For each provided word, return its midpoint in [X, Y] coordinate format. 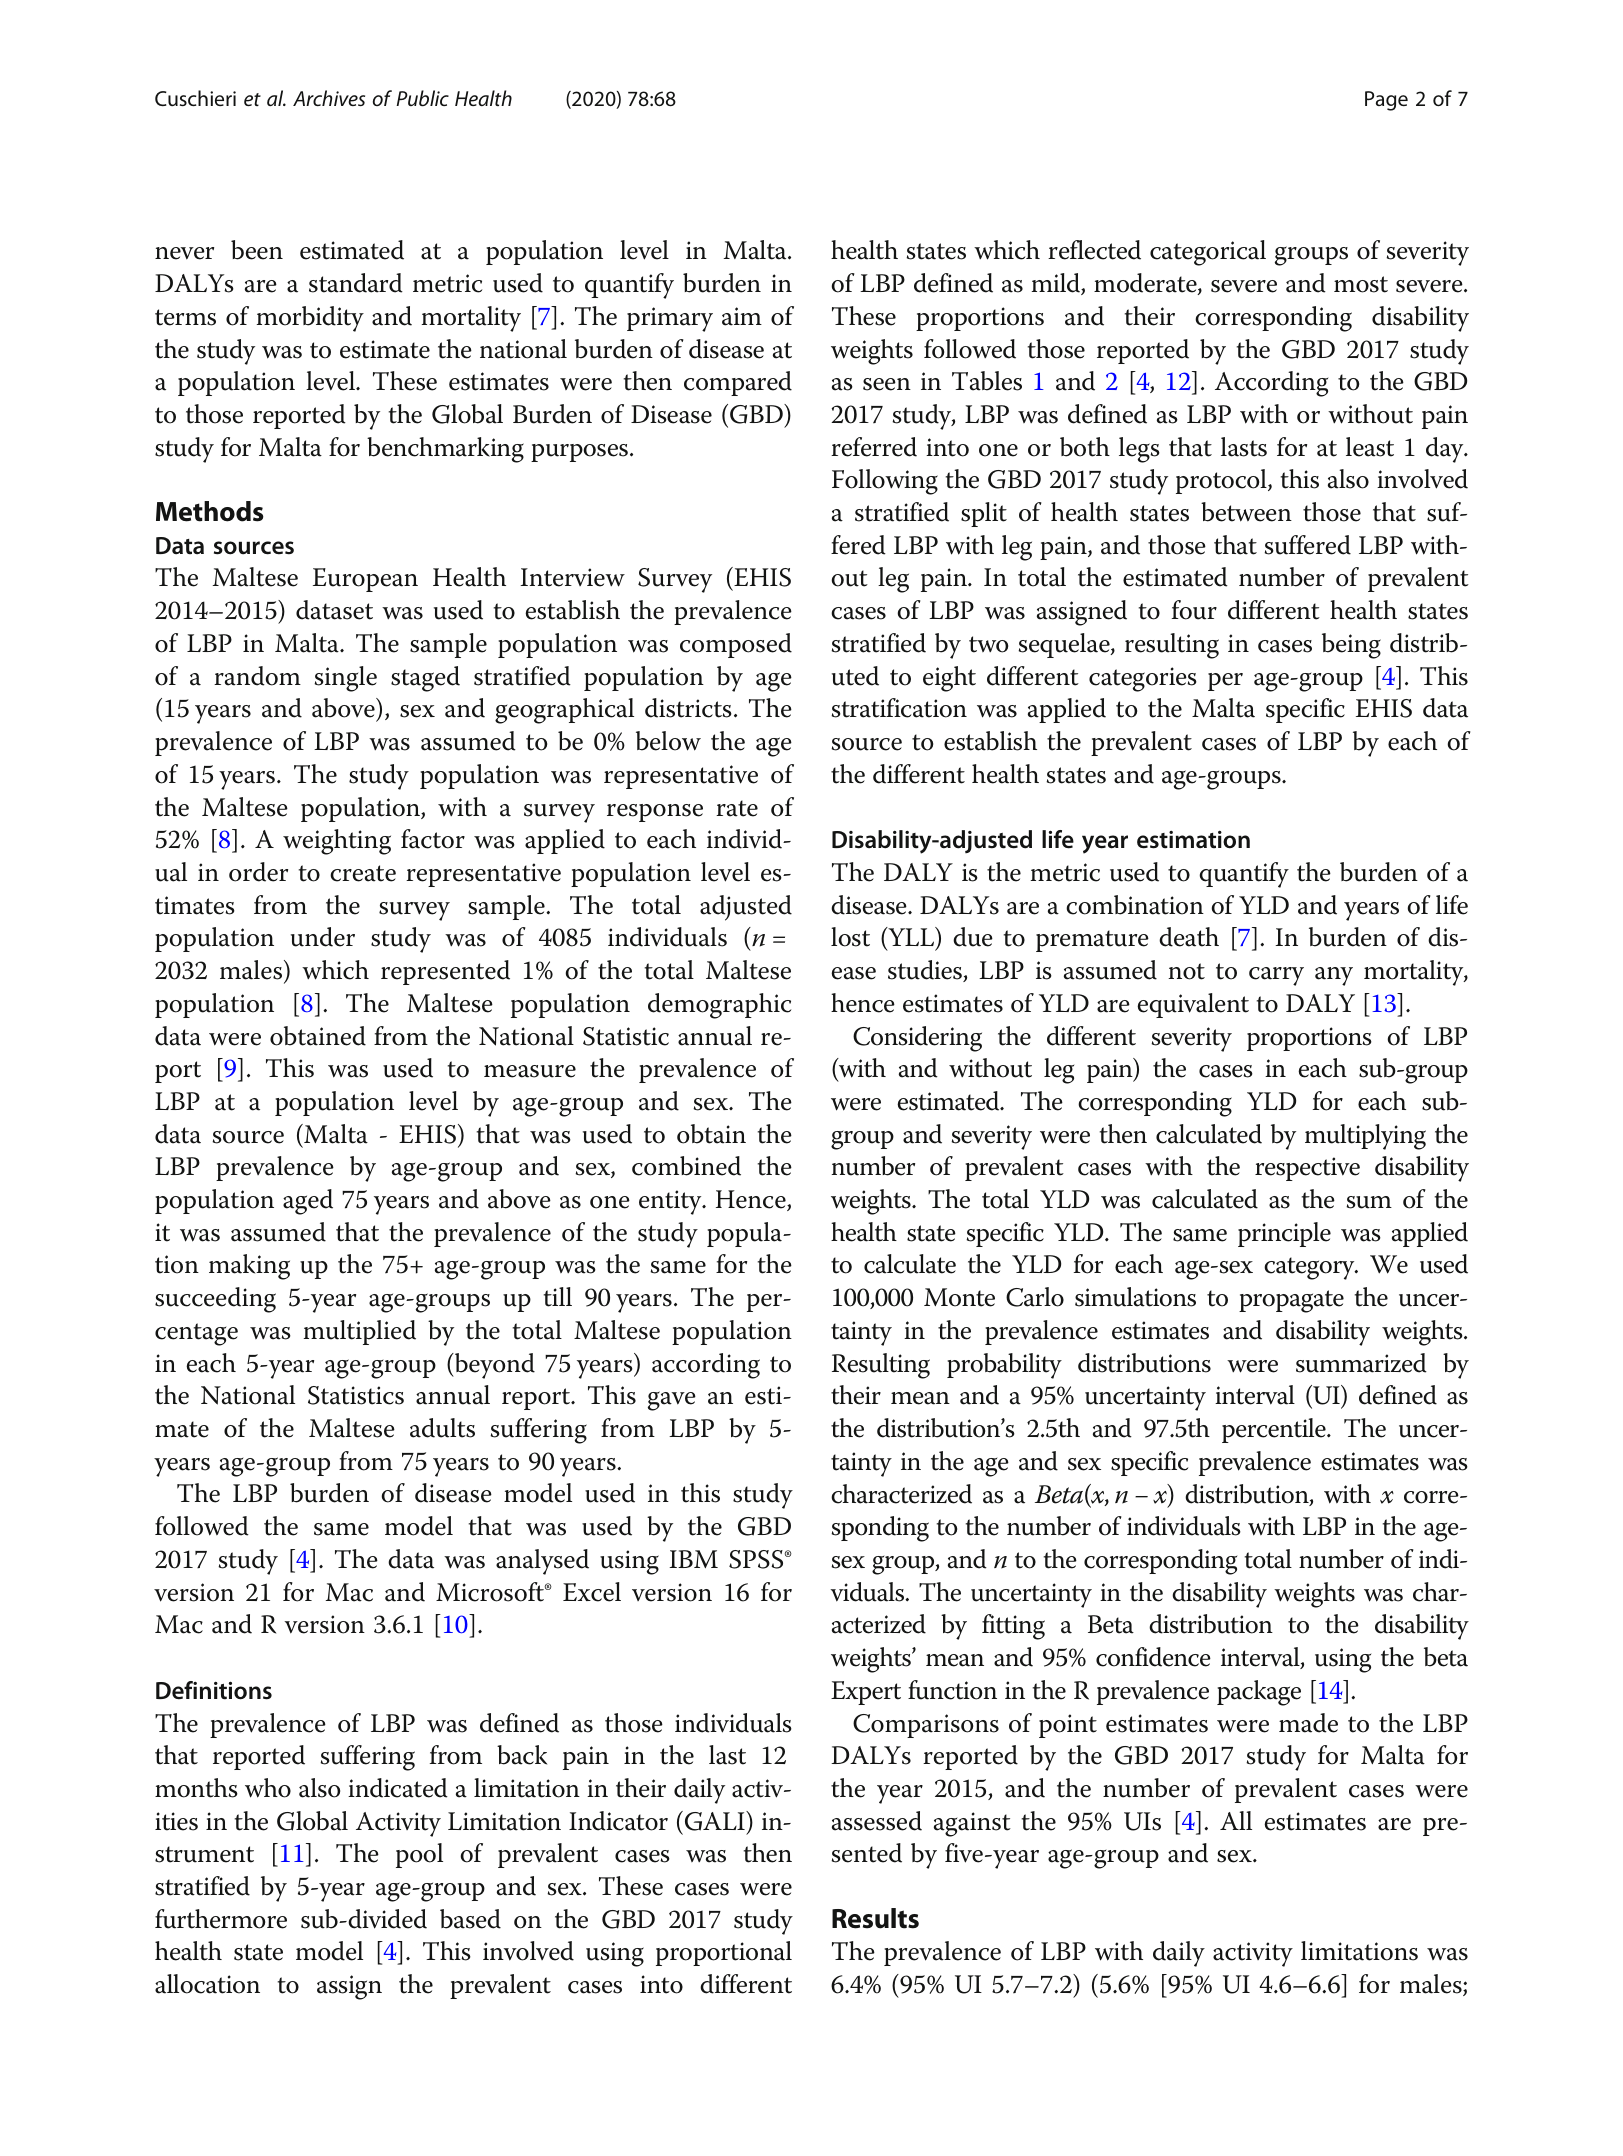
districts [688, 708]
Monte [959, 1297]
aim [742, 316]
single [345, 679]
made [1308, 1723]
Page [1386, 101]
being [1351, 646]
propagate [1291, 1301]
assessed [877, 1821]
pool [419, 1855]
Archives [329, 98]
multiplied [360, 1332]
